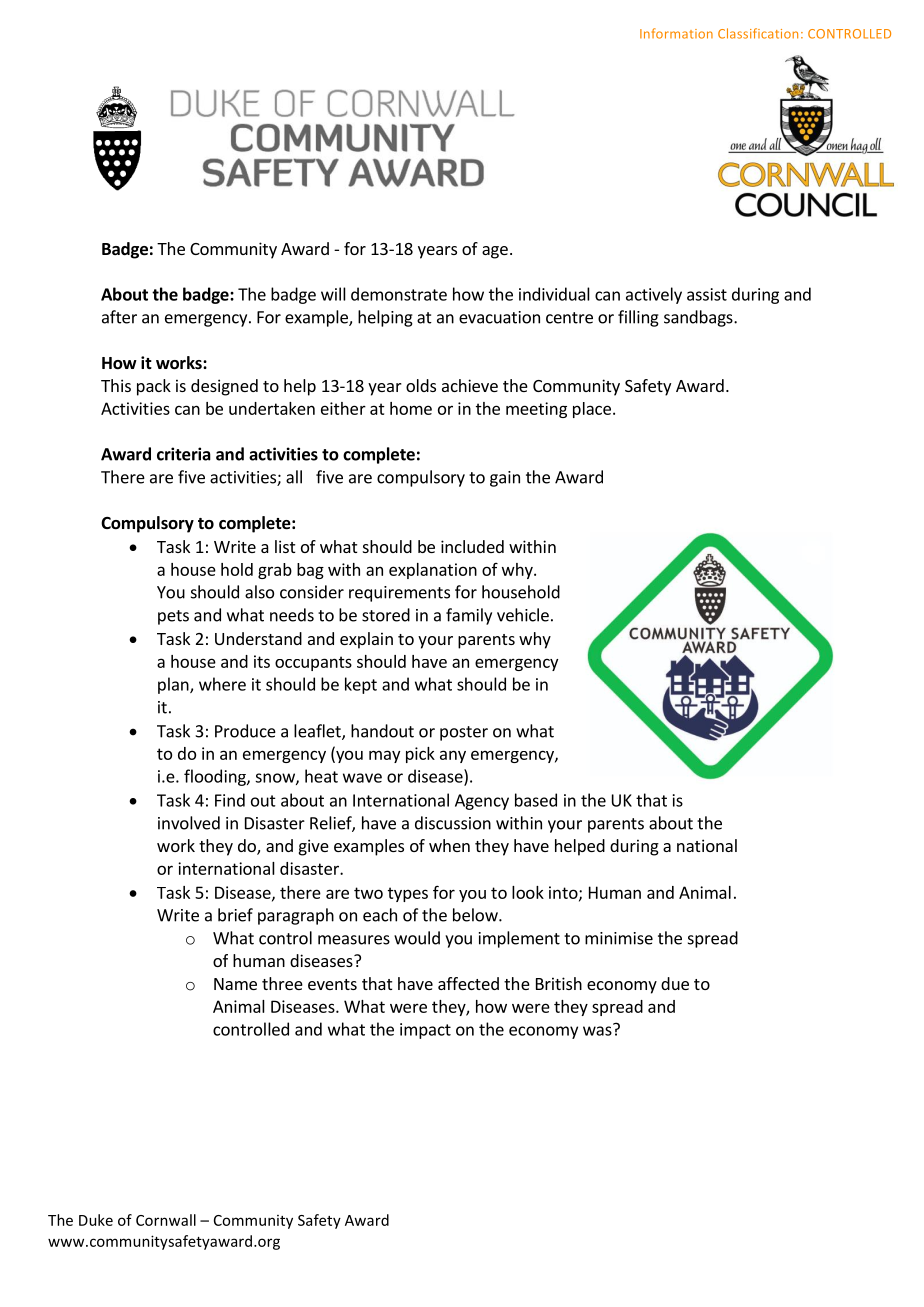  What do you see at coordinates (676, 33) in the page?
I see `Information` at bounding box center [676, 33].
